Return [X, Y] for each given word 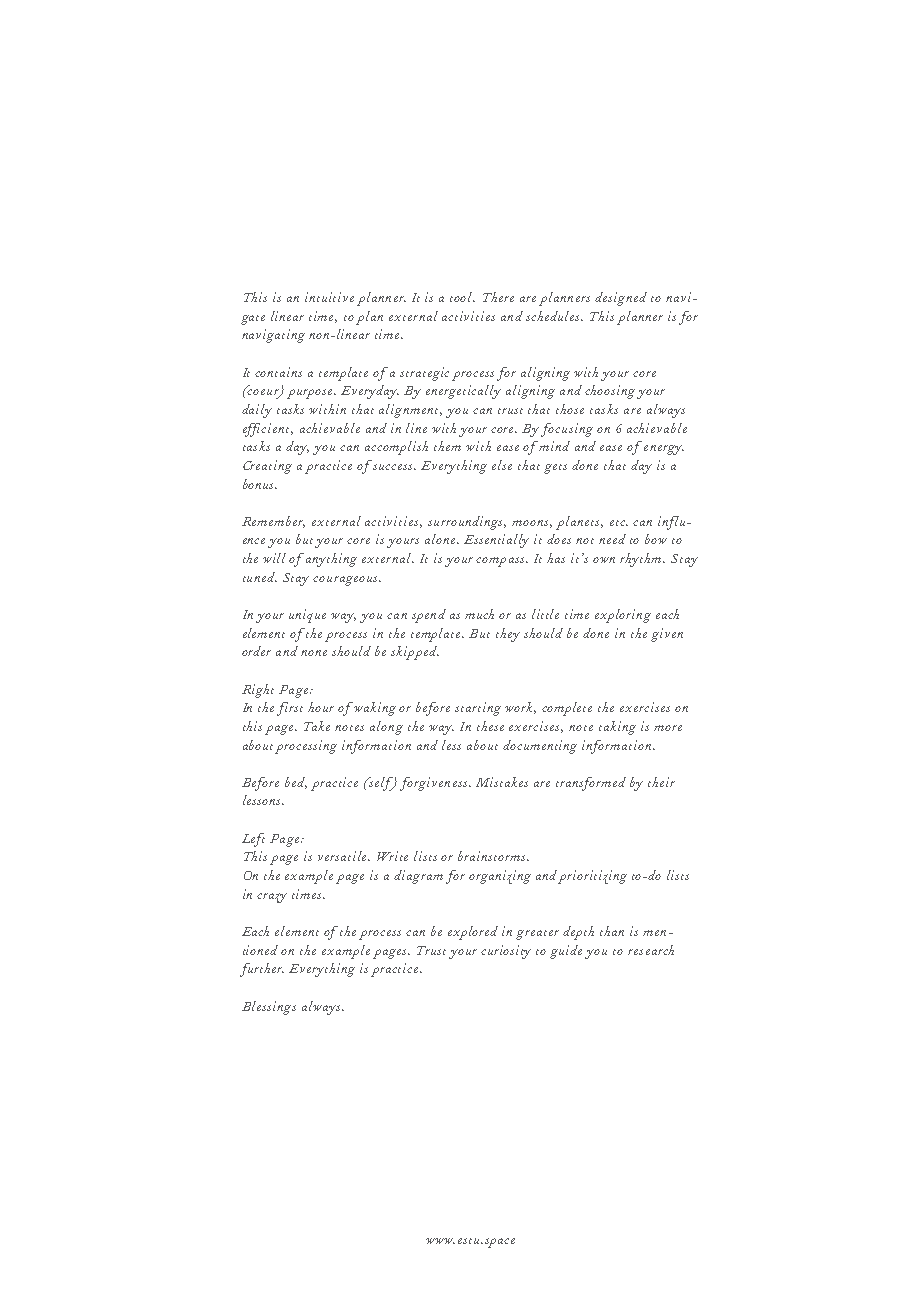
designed [621, 299]
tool [462, 297]
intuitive [329, 297]
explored [473, 933]
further [262, 970]
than [612, 931]
